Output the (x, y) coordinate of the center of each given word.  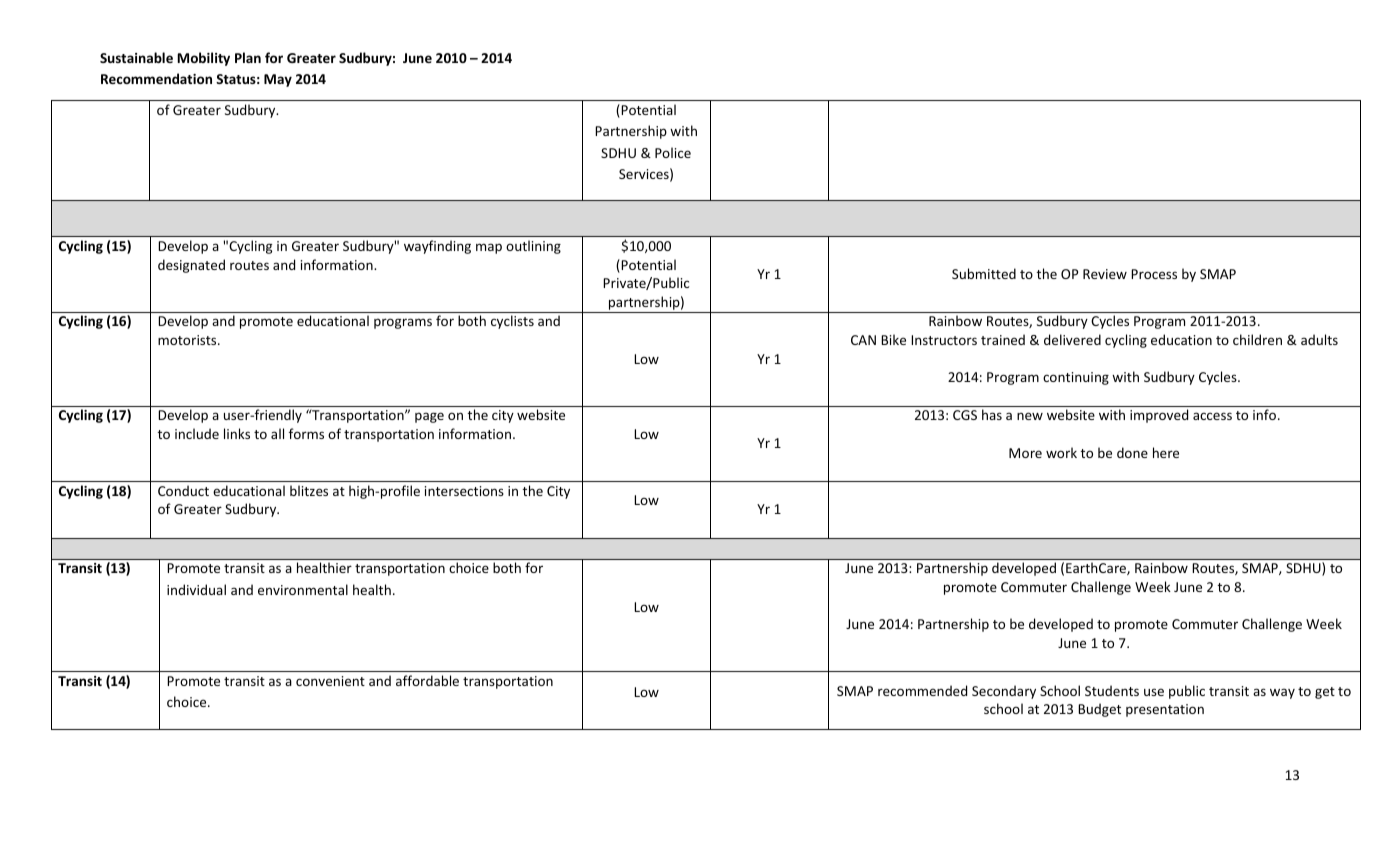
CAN (863, 340)
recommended (922, 690)
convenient (330, 681)
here (1166, 452)
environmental (303, 589)
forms (306, 433)
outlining (533, 247)
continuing (1076, 378)
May (278, 80)
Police (673, 152)
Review (1105, 274)
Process (1154, 274)
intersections (464, 491)
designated (191, 266)
